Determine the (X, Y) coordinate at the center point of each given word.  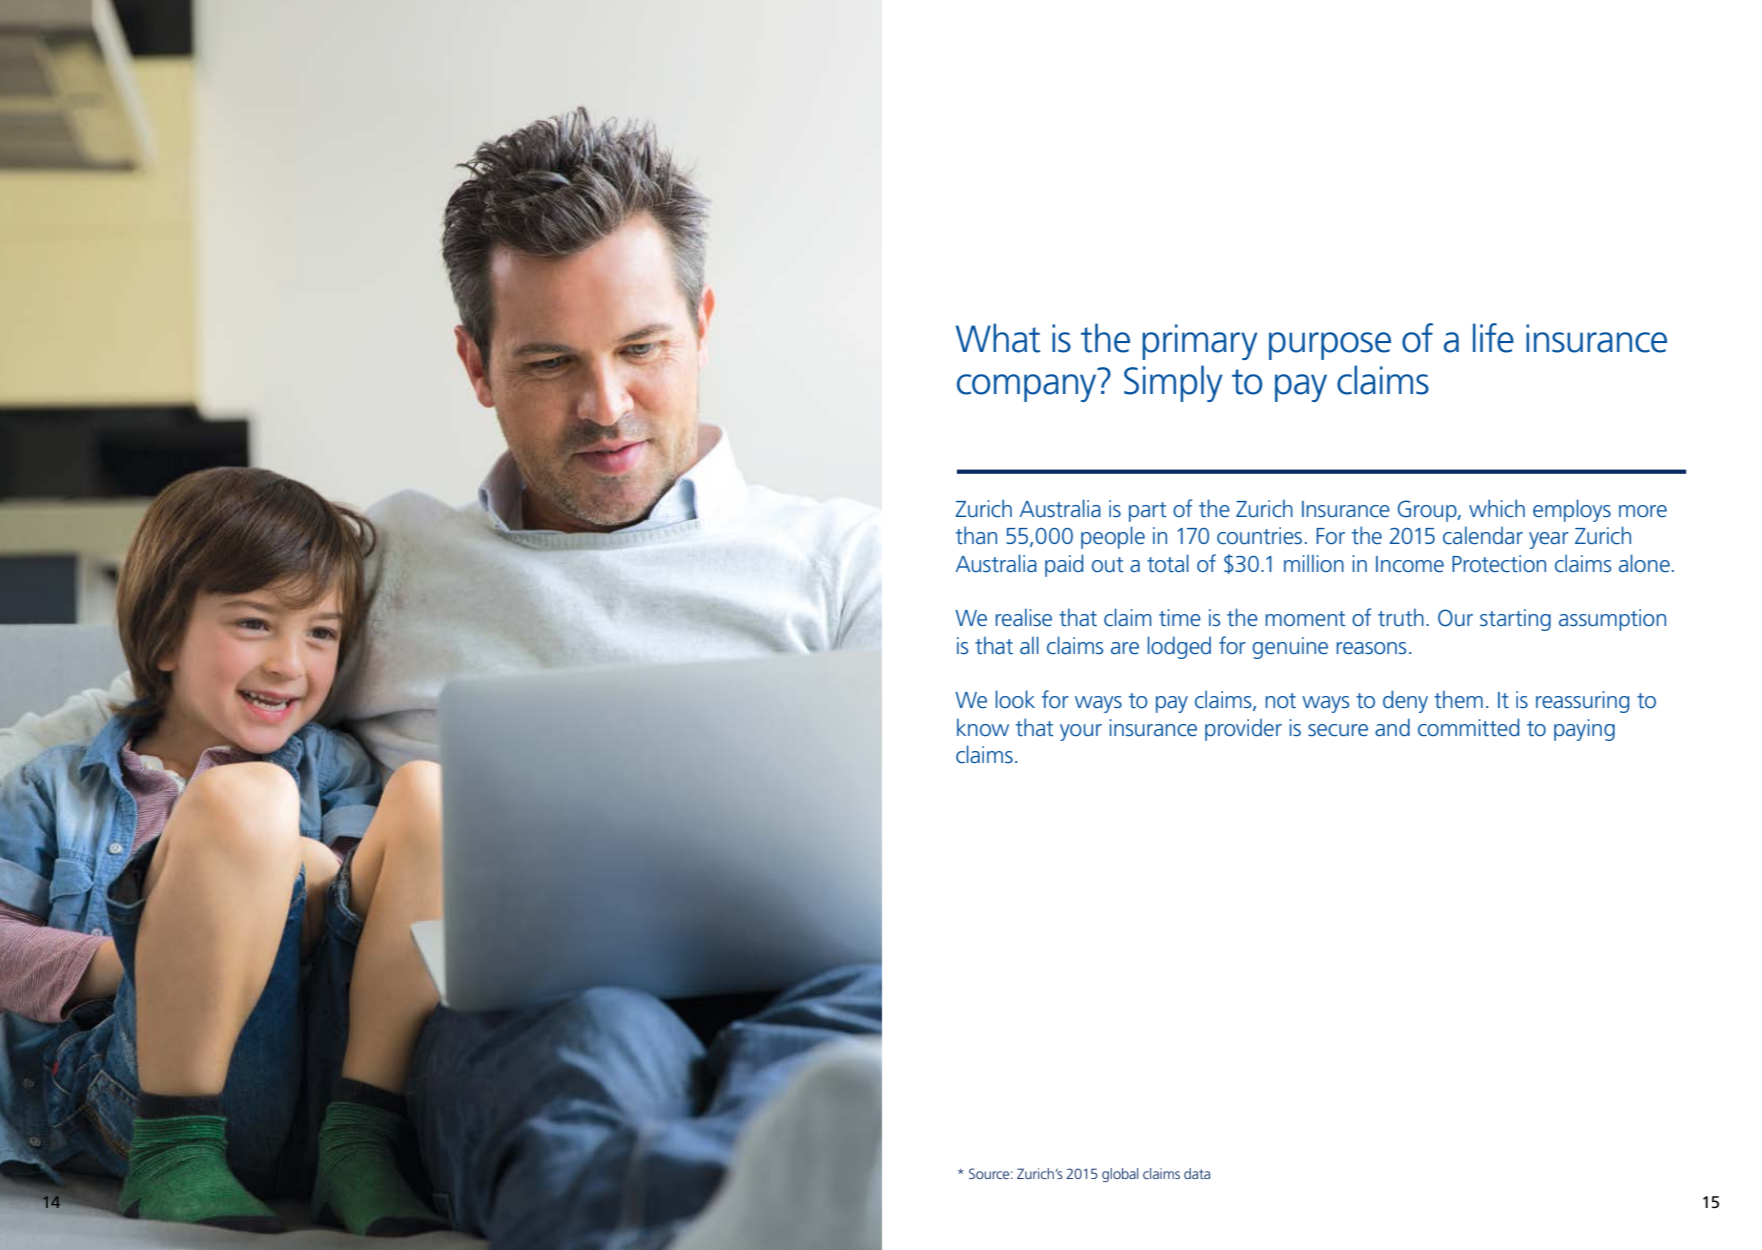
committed (1468, 727)
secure (1338, 730)
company (1026, 388)
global (1120, 1175)
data (1197, 1173)
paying (1584, 730)
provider (1243, 729)
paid (1064, 565)
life (1493, 338)
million (1314, 563)
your (1081, 732)
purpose (1330, 346)
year (1549, 540)
